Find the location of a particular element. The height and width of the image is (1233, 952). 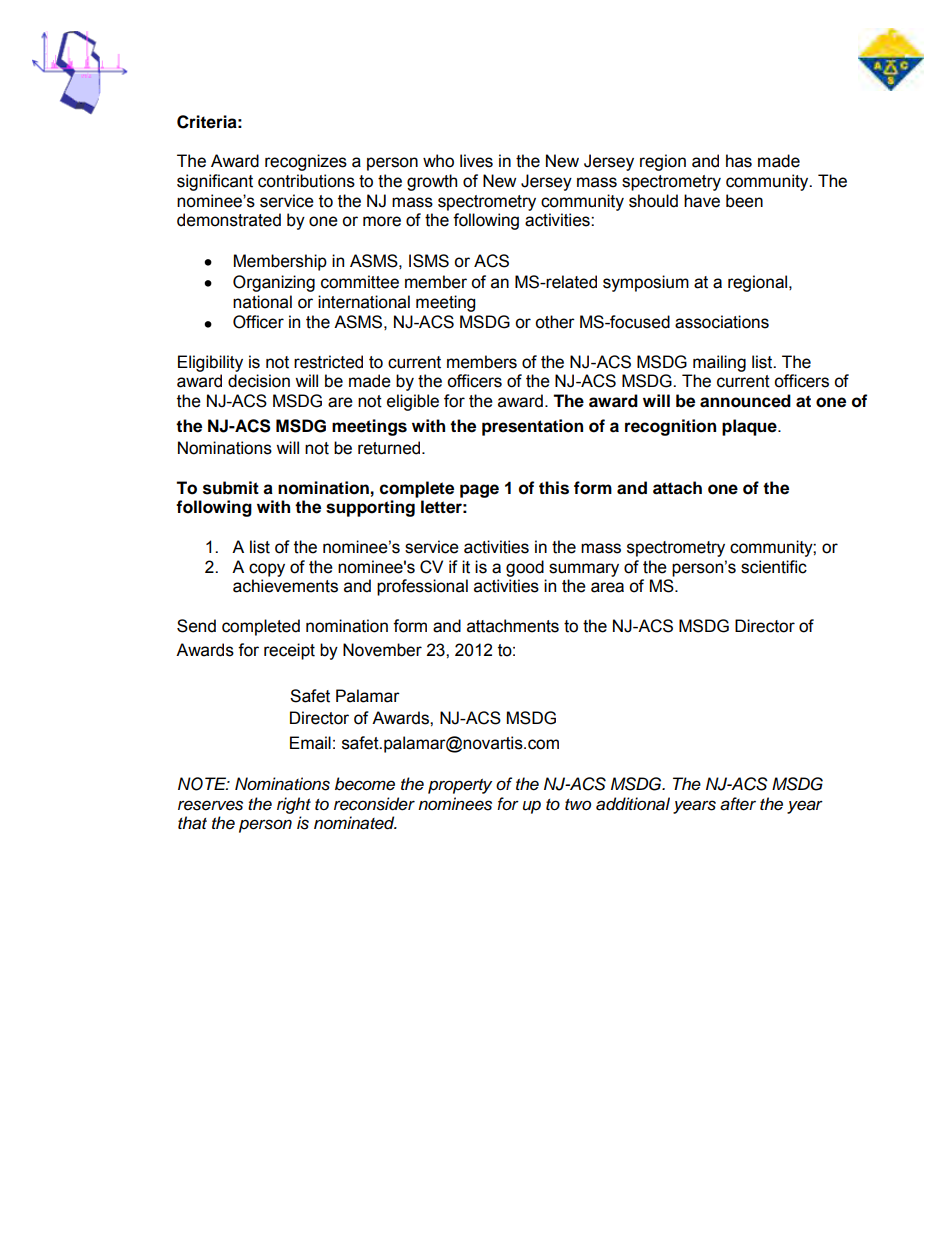

lives is located at coordinates (476, 161).
